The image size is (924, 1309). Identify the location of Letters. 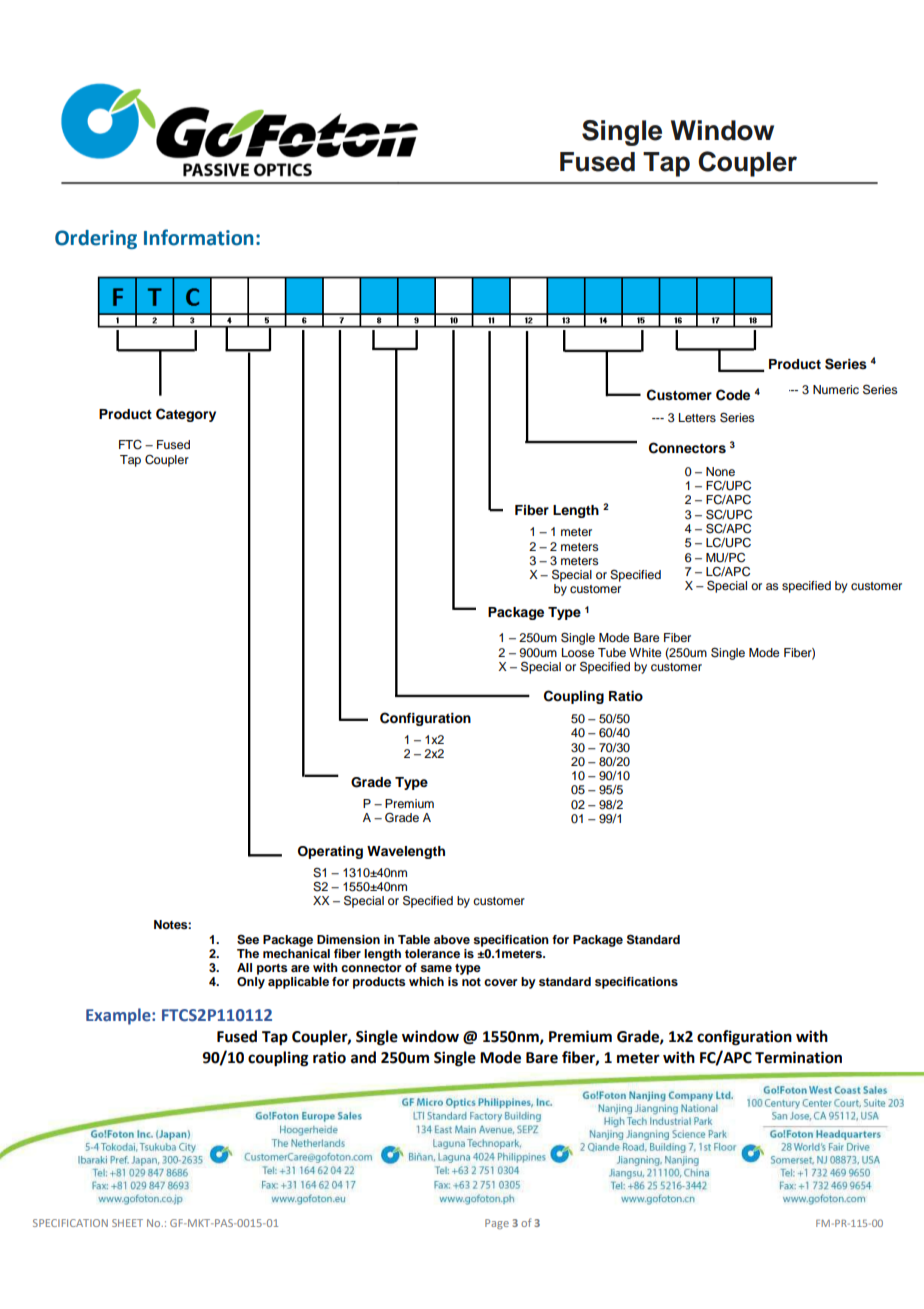
(697, 417).
